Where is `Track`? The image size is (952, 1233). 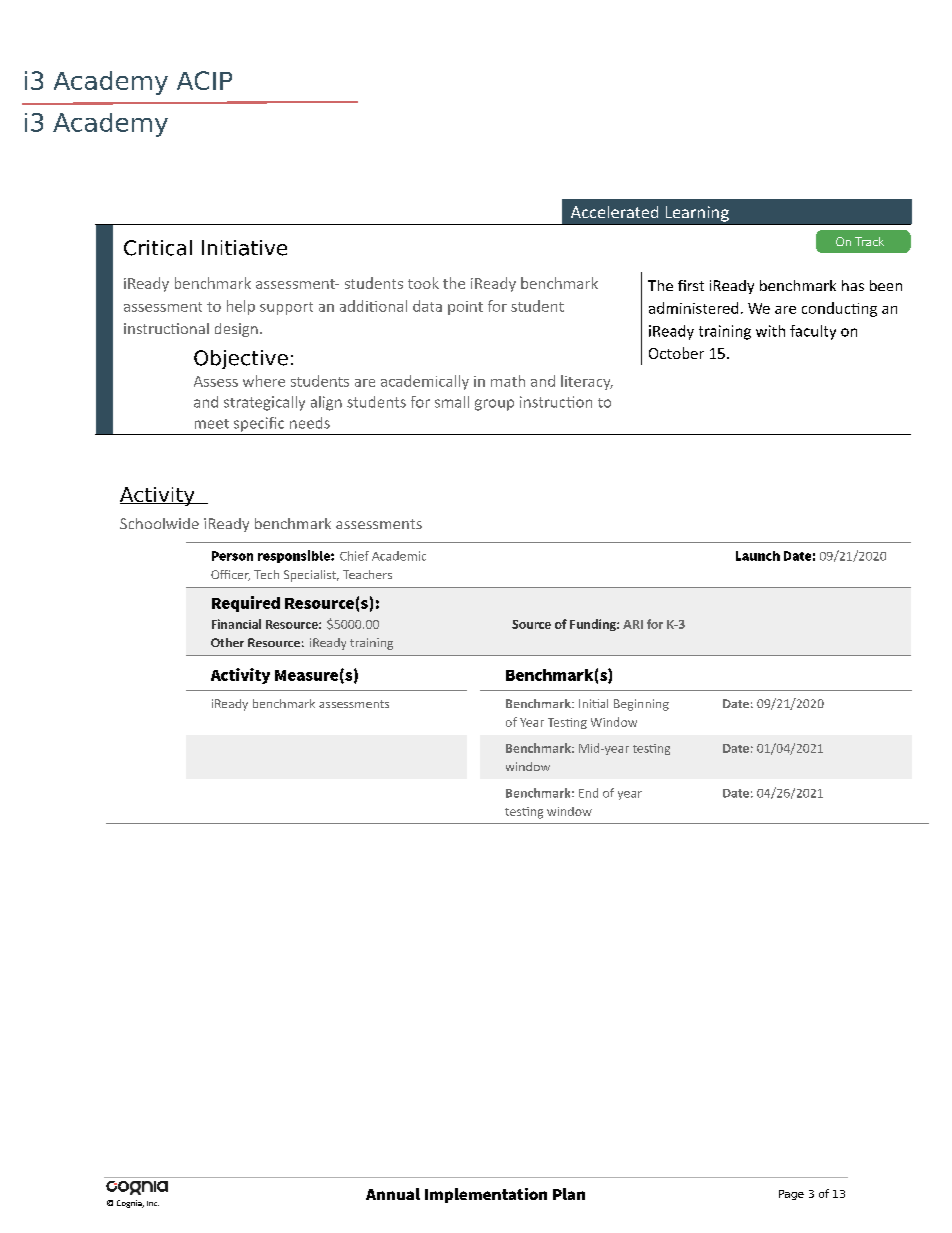 Track is located at coordinates (869, 241).
